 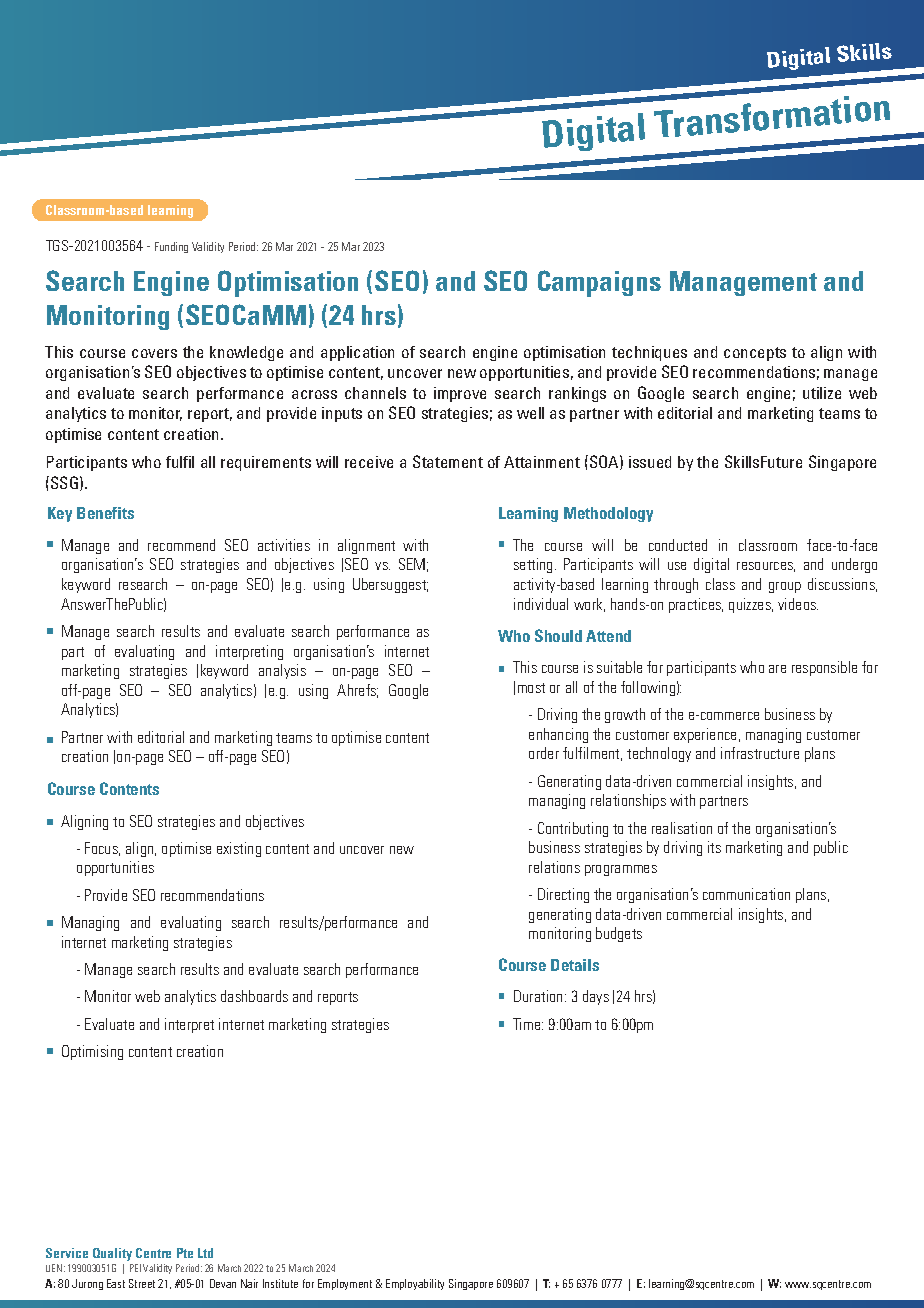 What do you see at coordinates (415, 1284) in the page?
I see `Employability` at bounding box center [415, 1284].
